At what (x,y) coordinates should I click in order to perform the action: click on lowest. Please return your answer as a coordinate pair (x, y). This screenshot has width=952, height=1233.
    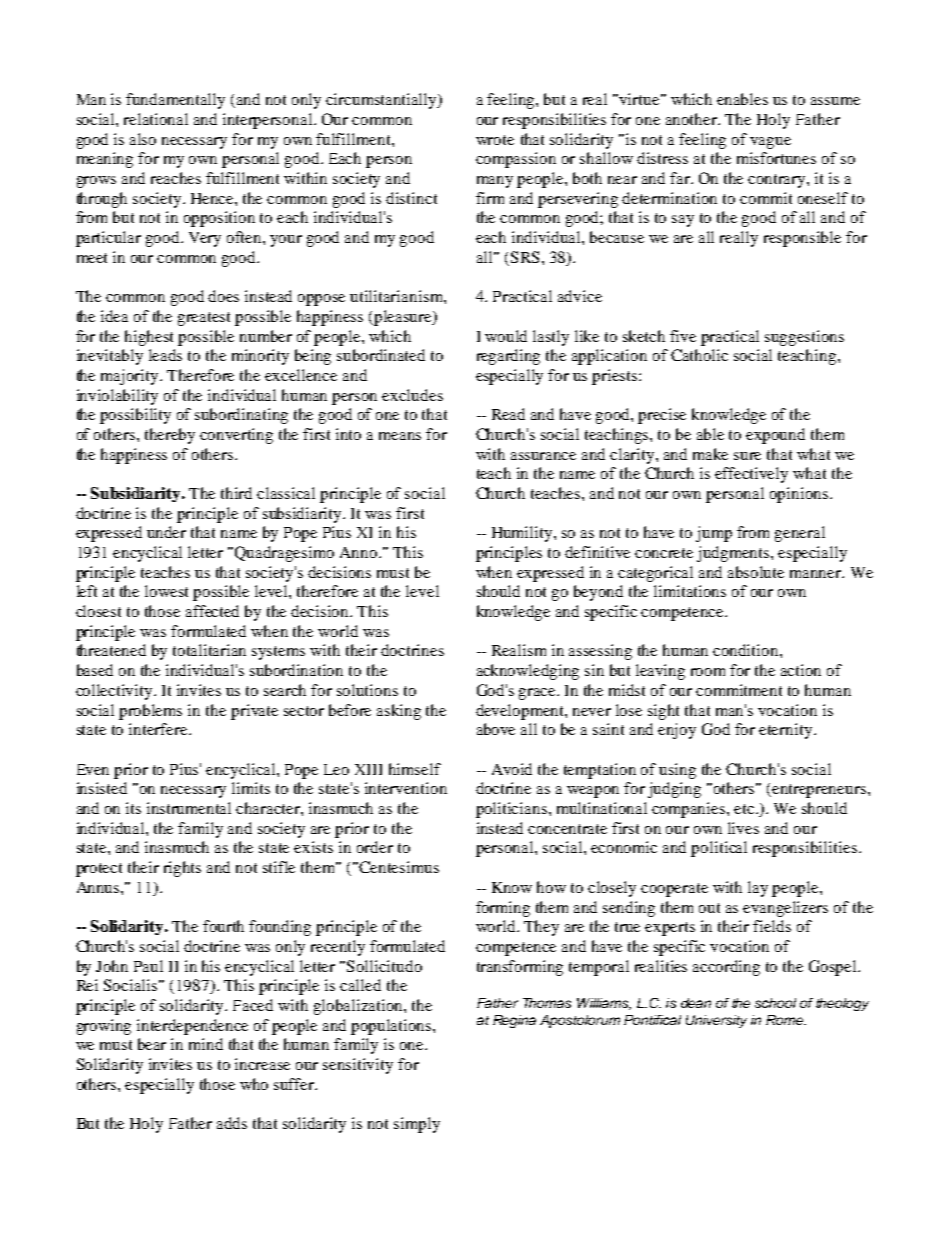
    Looking at the image, I should click on (166, 591).
